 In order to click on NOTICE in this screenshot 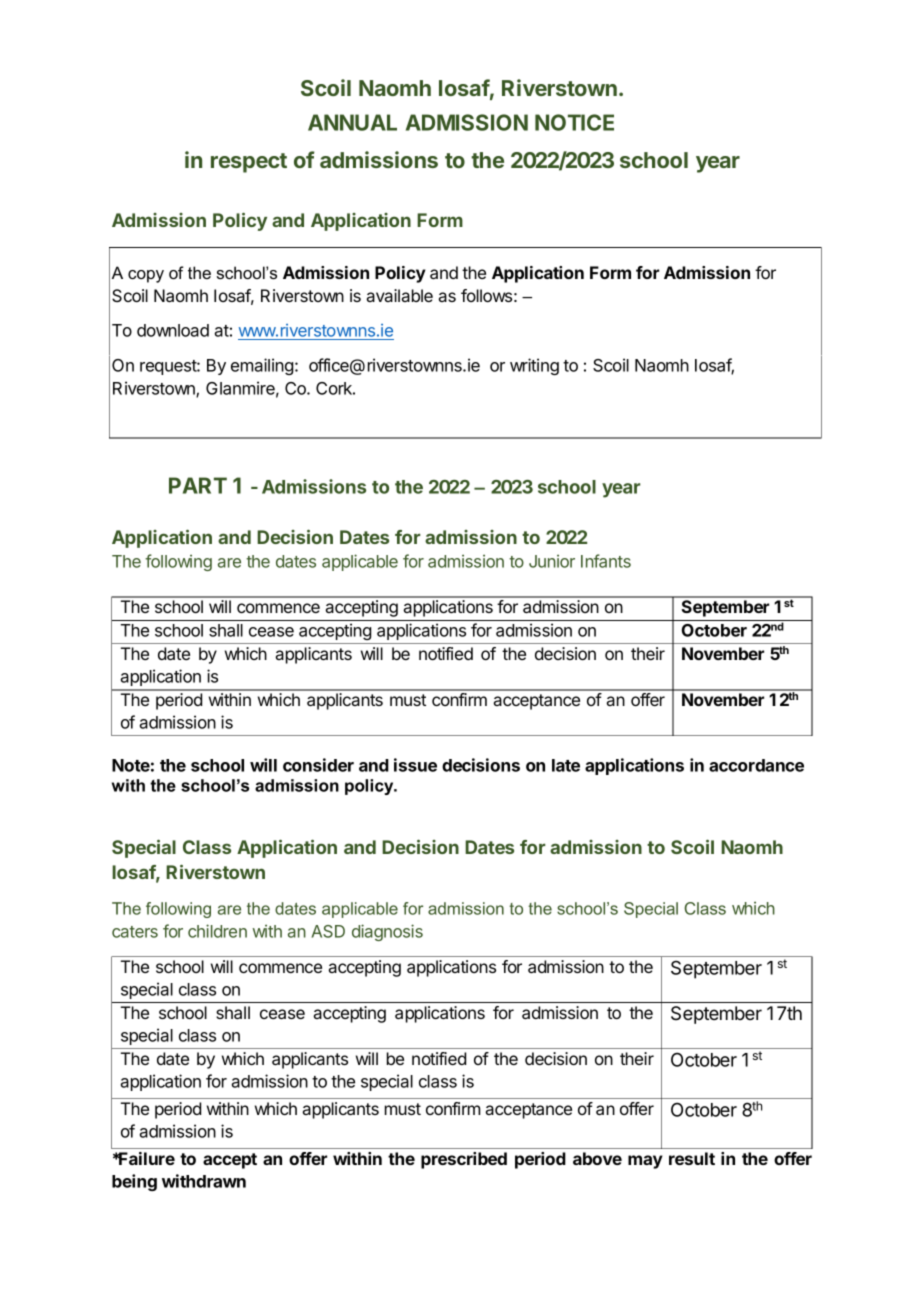, I will do `click(574, 122)`.
